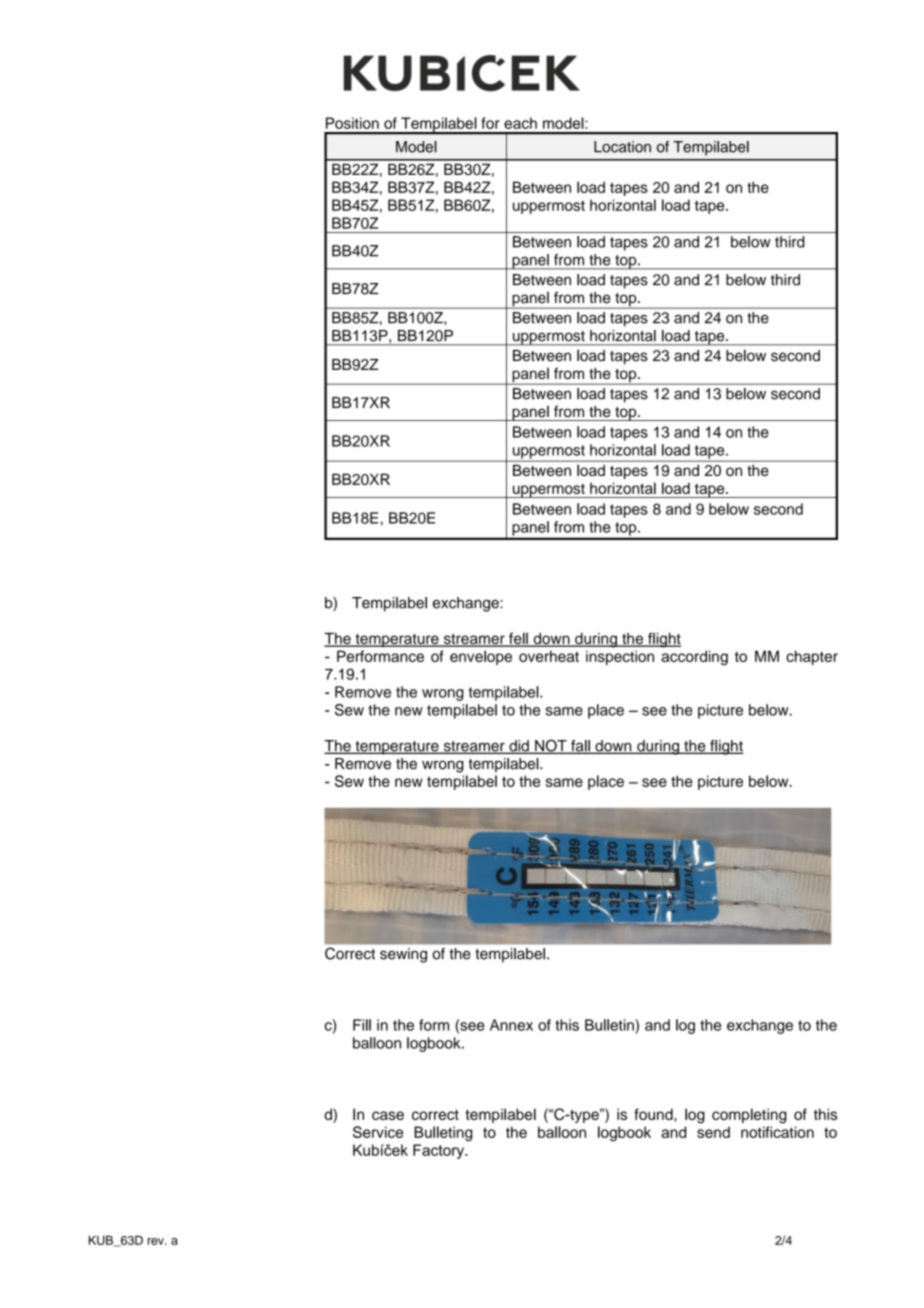  Describe the element at coordinates (520, 123) in the screenshot. I see `each` at that location.
